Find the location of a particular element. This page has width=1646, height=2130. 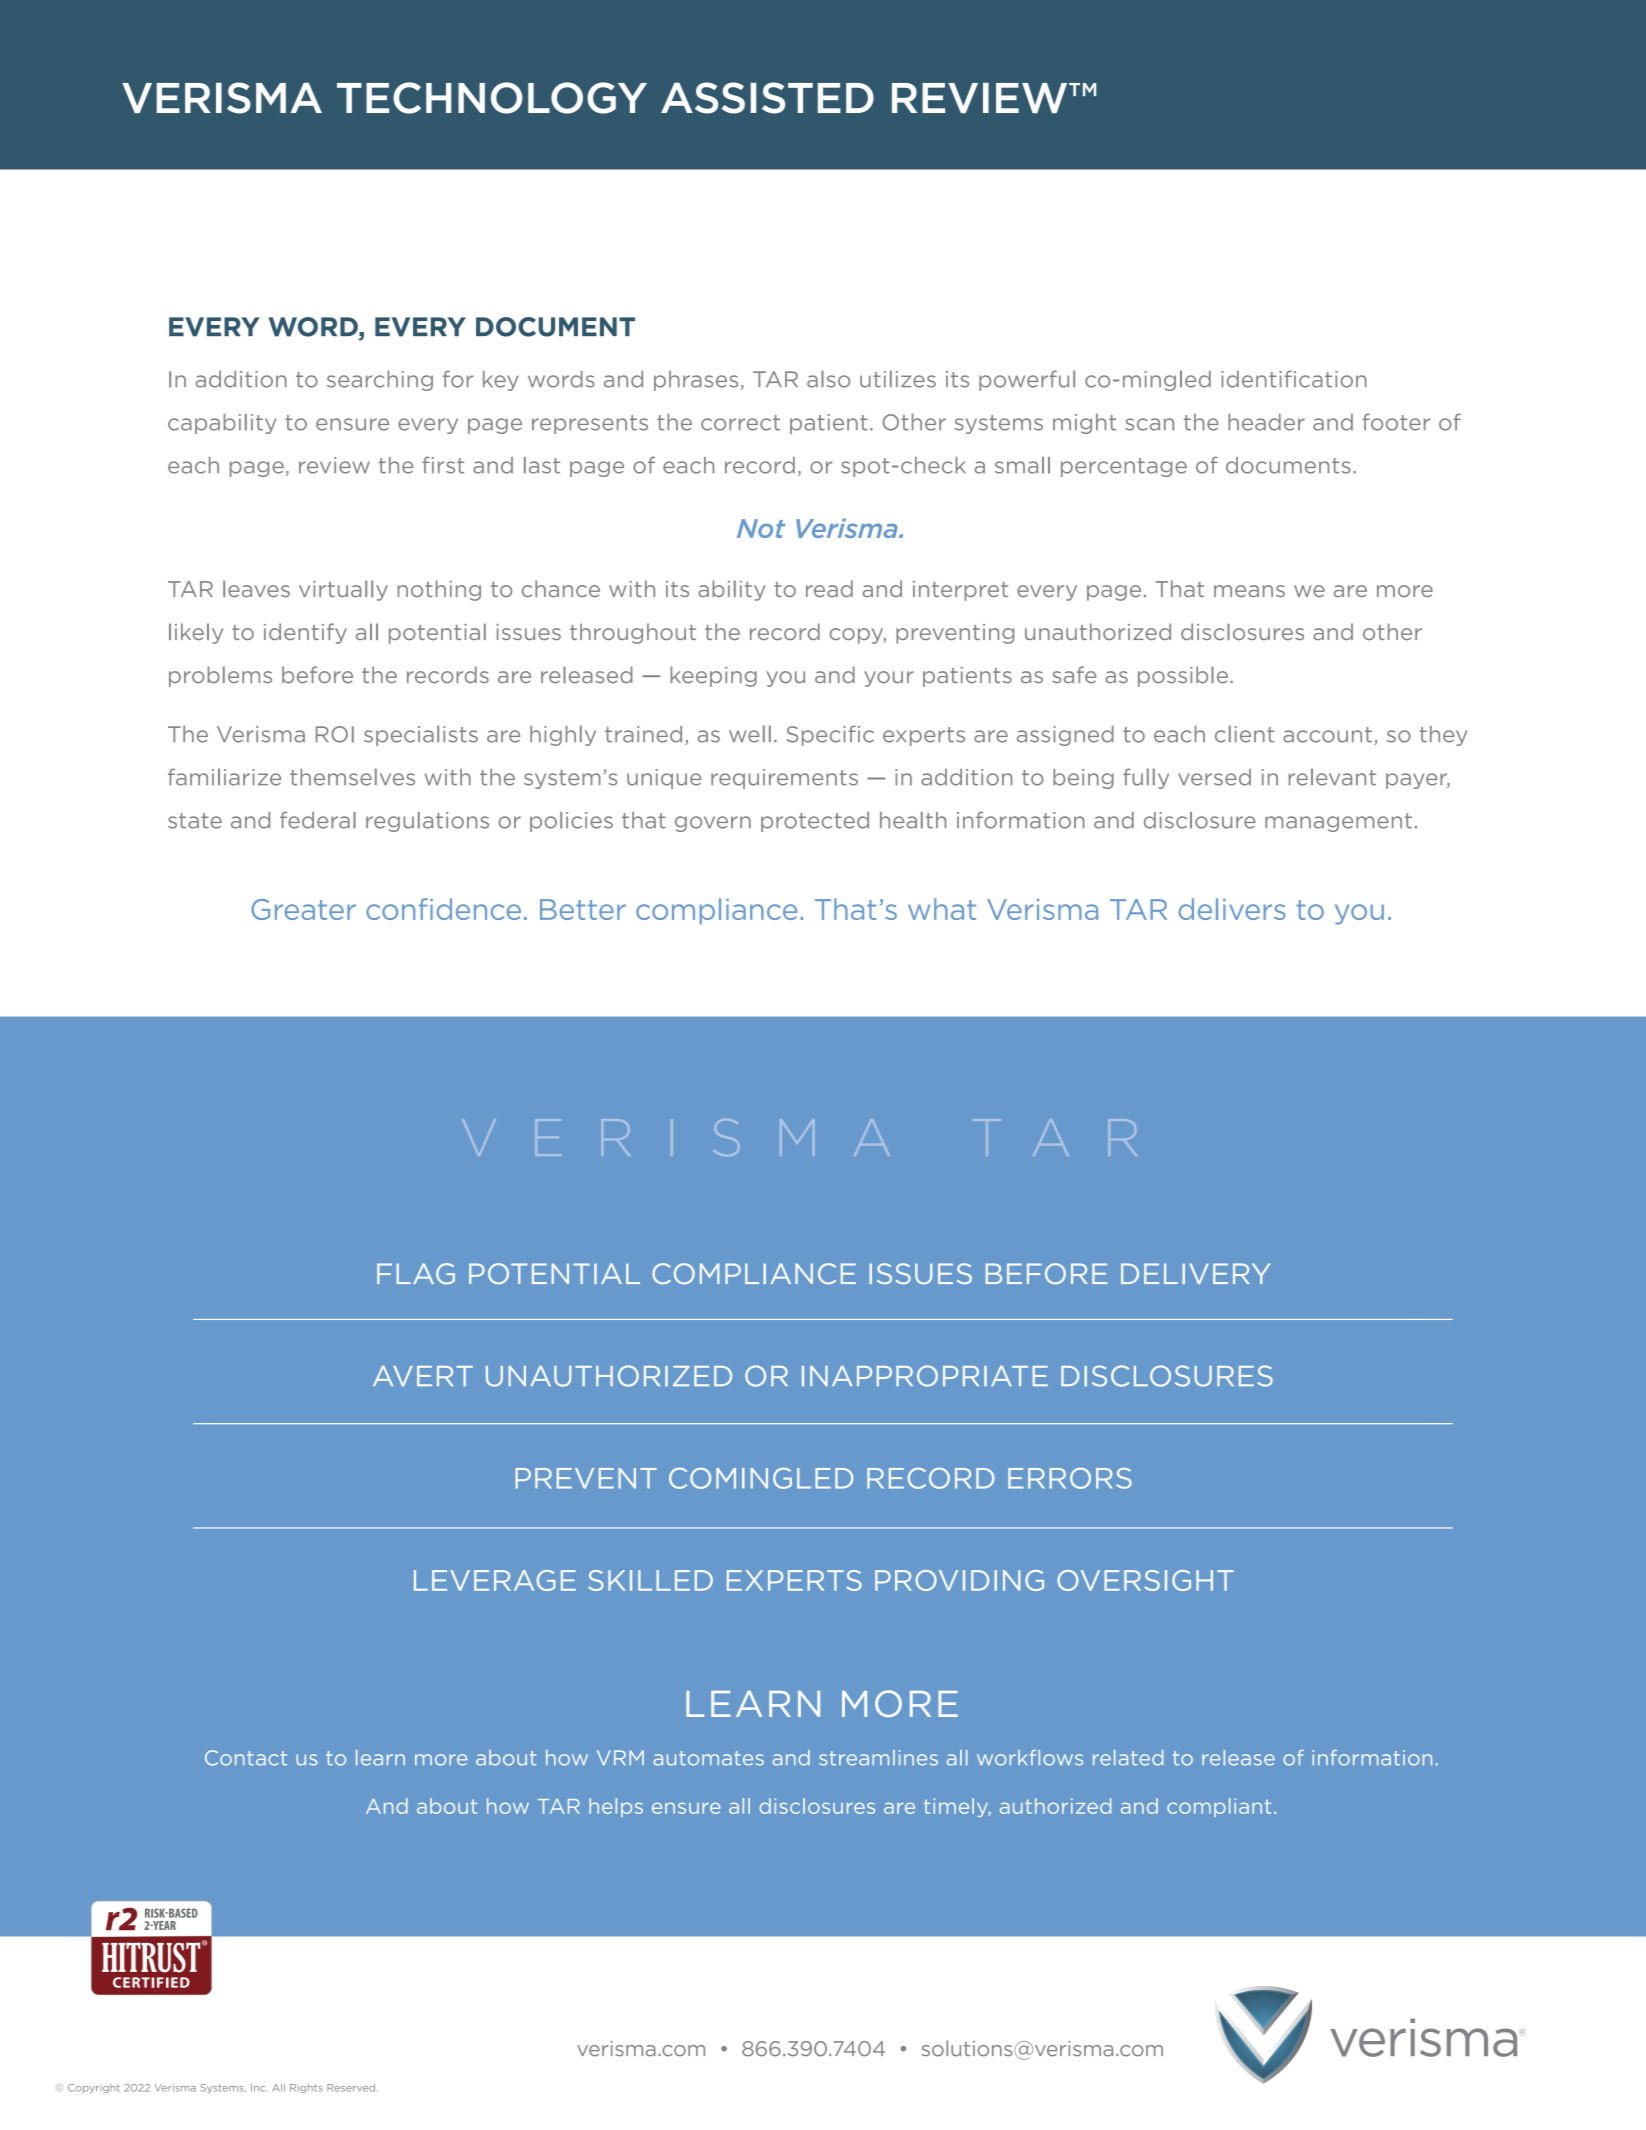

delivers is located at coordinates (1232, 909).
